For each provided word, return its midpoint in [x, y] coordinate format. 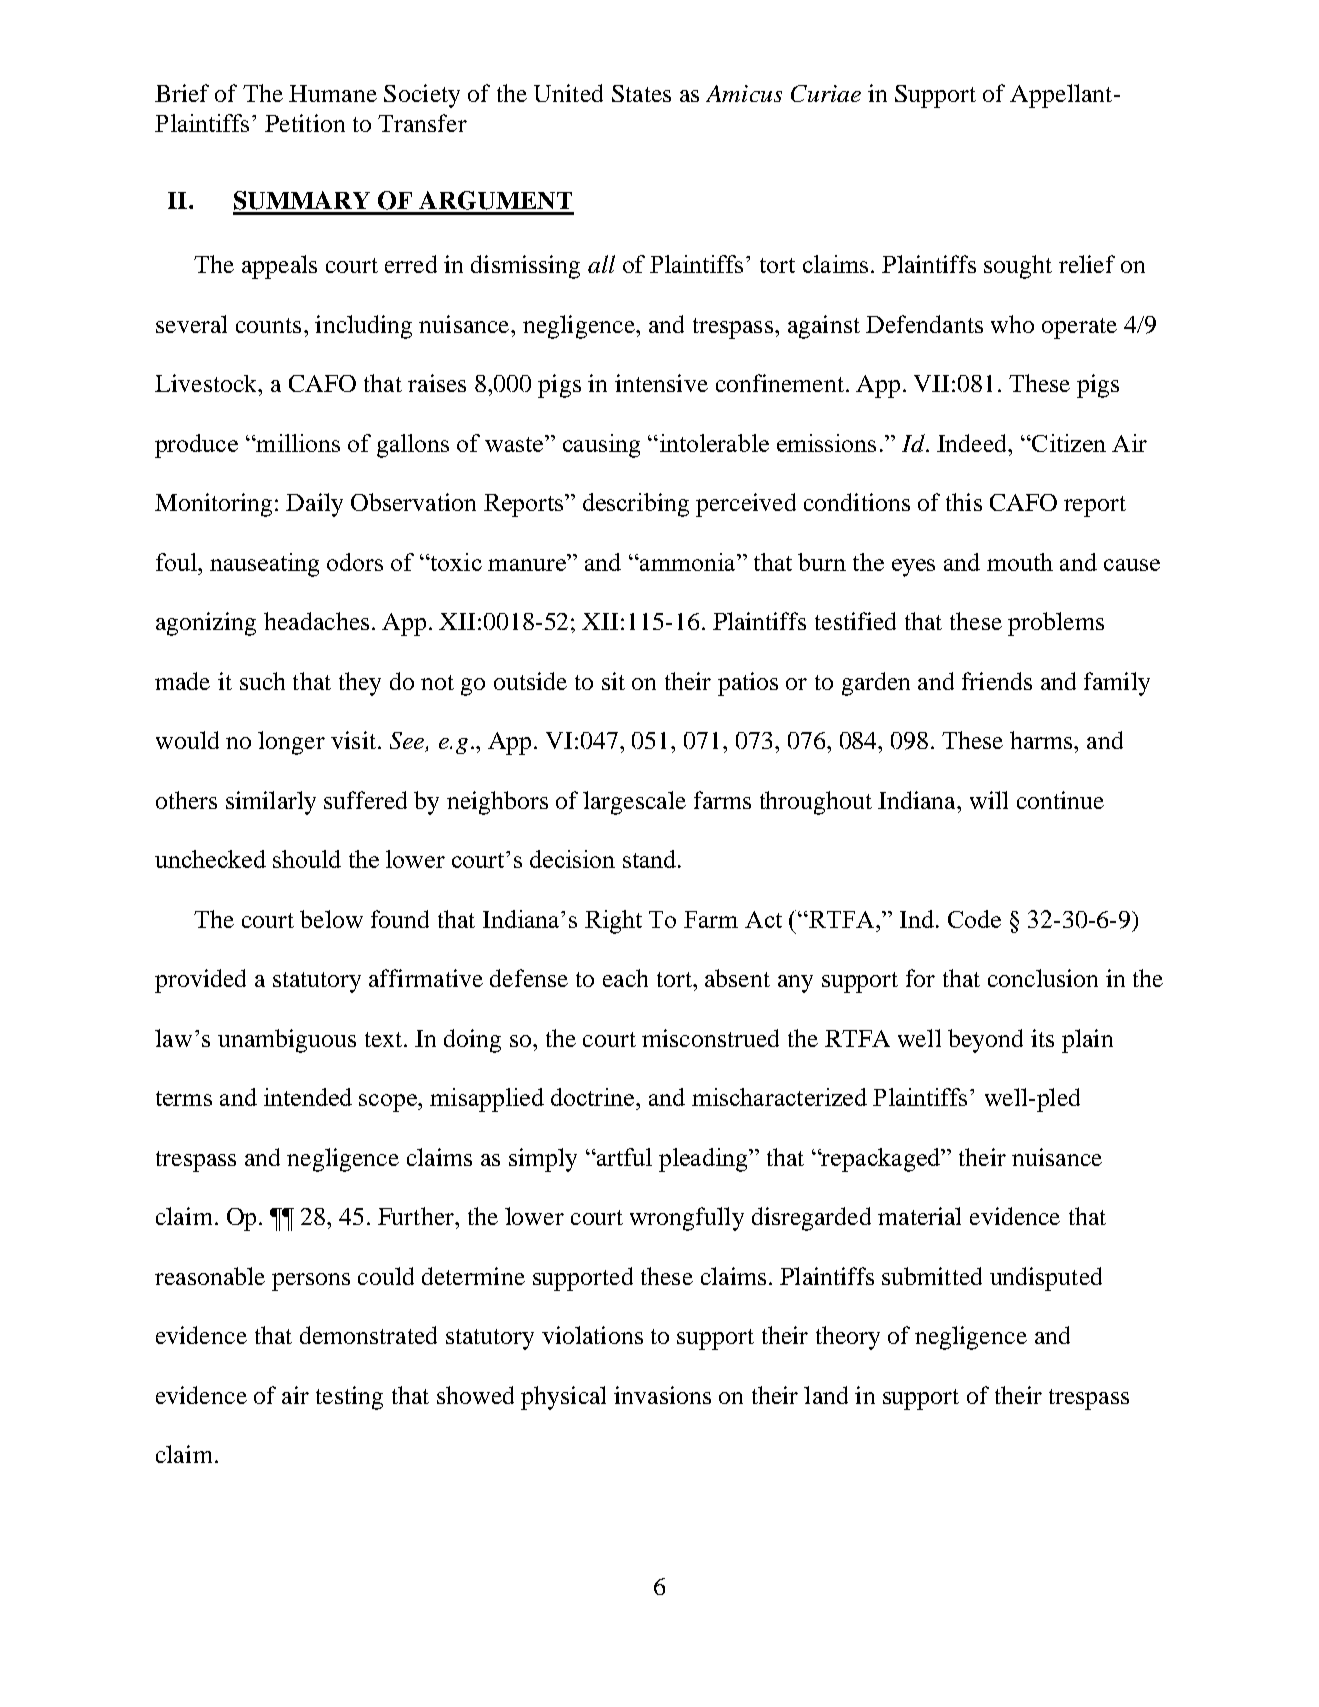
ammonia [688, 562]
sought [1018, 267]
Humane [333, 93]
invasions [662, 1395]
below [331, 919]
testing [349, 1398]
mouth [1020, 562]
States [641, 93]
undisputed [1046, 1279]
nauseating [264, 565]
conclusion [1043, 978]
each [625, 978]
